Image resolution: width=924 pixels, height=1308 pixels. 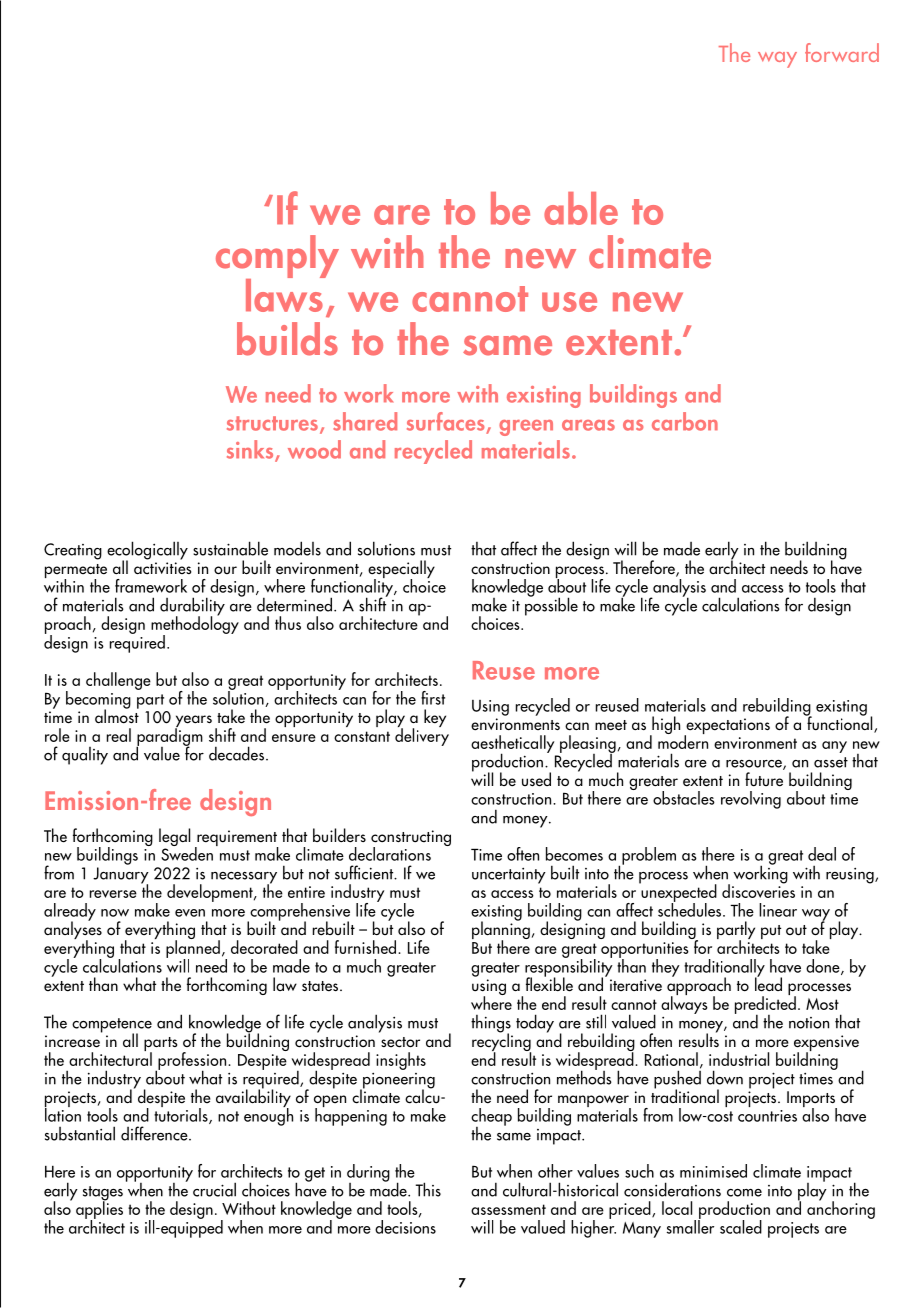 What do you see at coordinates (768, 983) in the screenshot?
I see `lead` at bounding box center [768, 983].
